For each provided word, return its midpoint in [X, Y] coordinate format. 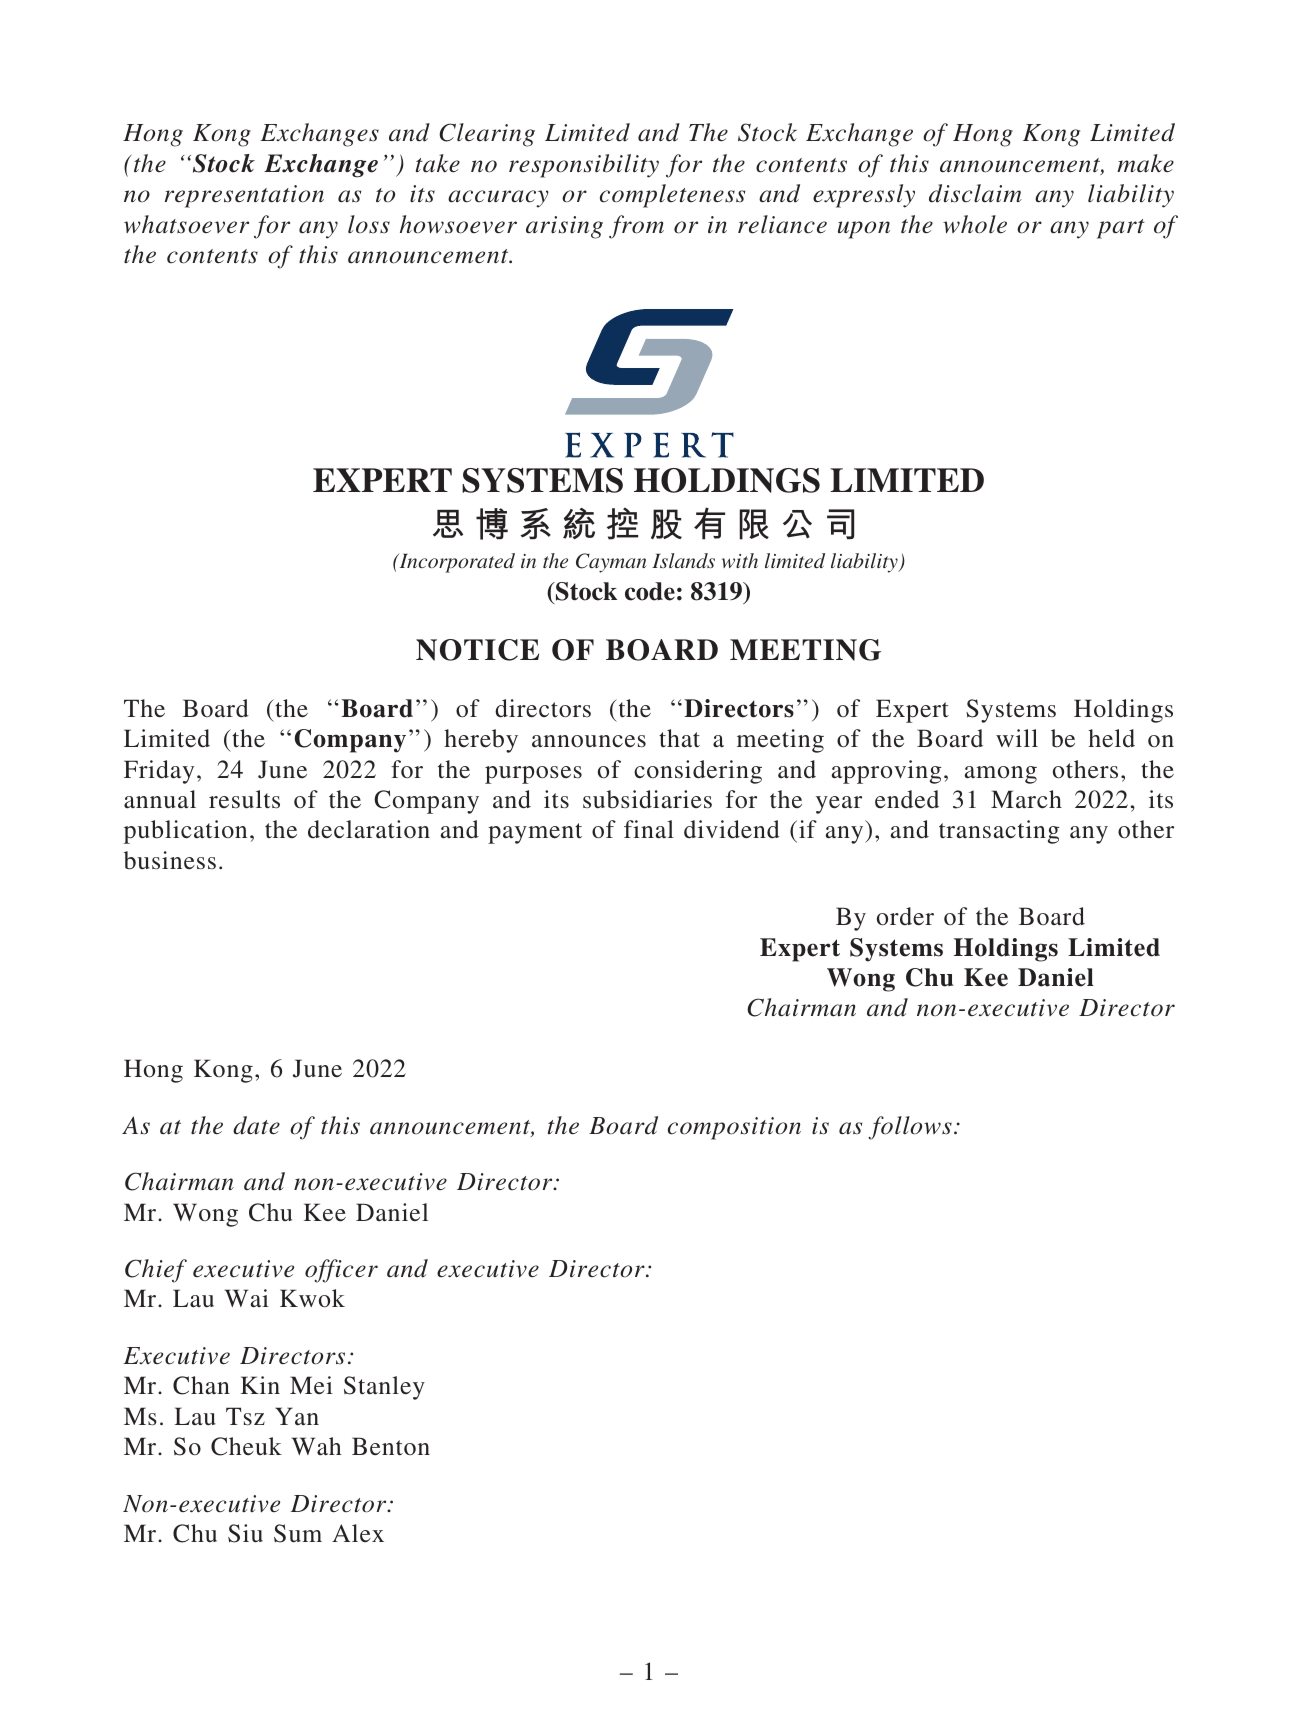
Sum [298, 1533]
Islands [683, 560]
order [905, 916]
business [170, 860]
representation [244, 196]
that [679, 738]
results [244, 799]
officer [341, 1271]
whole [975, 224]
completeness [672, 196]
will [1017, 738]
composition [734, 1128]
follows [910, 1128]
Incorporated [456, 563]
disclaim [975, 193]
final [649, 829]
